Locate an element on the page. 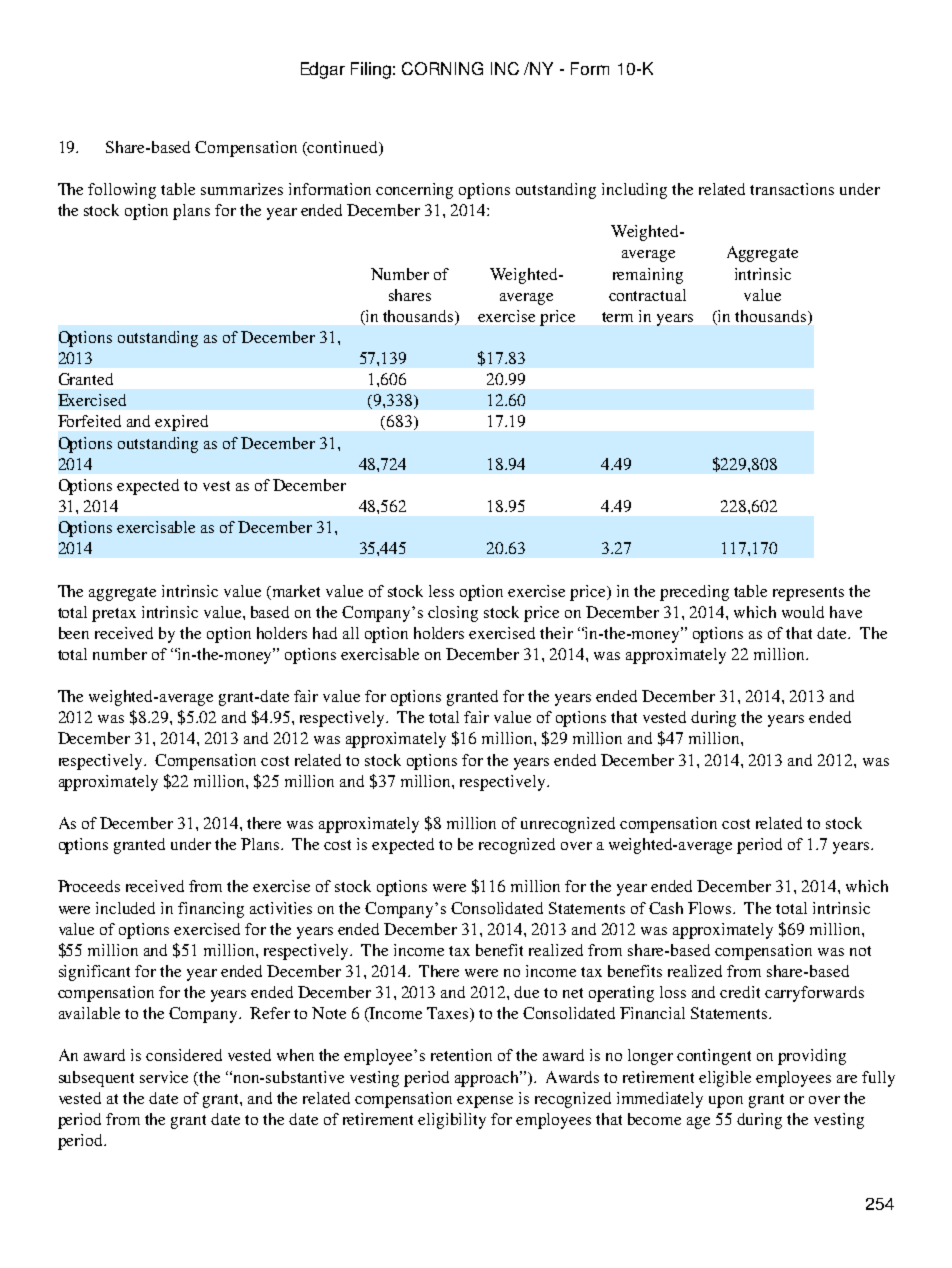 This page has width=952, height=1268. Flows is located at coordinates (711, 908).
